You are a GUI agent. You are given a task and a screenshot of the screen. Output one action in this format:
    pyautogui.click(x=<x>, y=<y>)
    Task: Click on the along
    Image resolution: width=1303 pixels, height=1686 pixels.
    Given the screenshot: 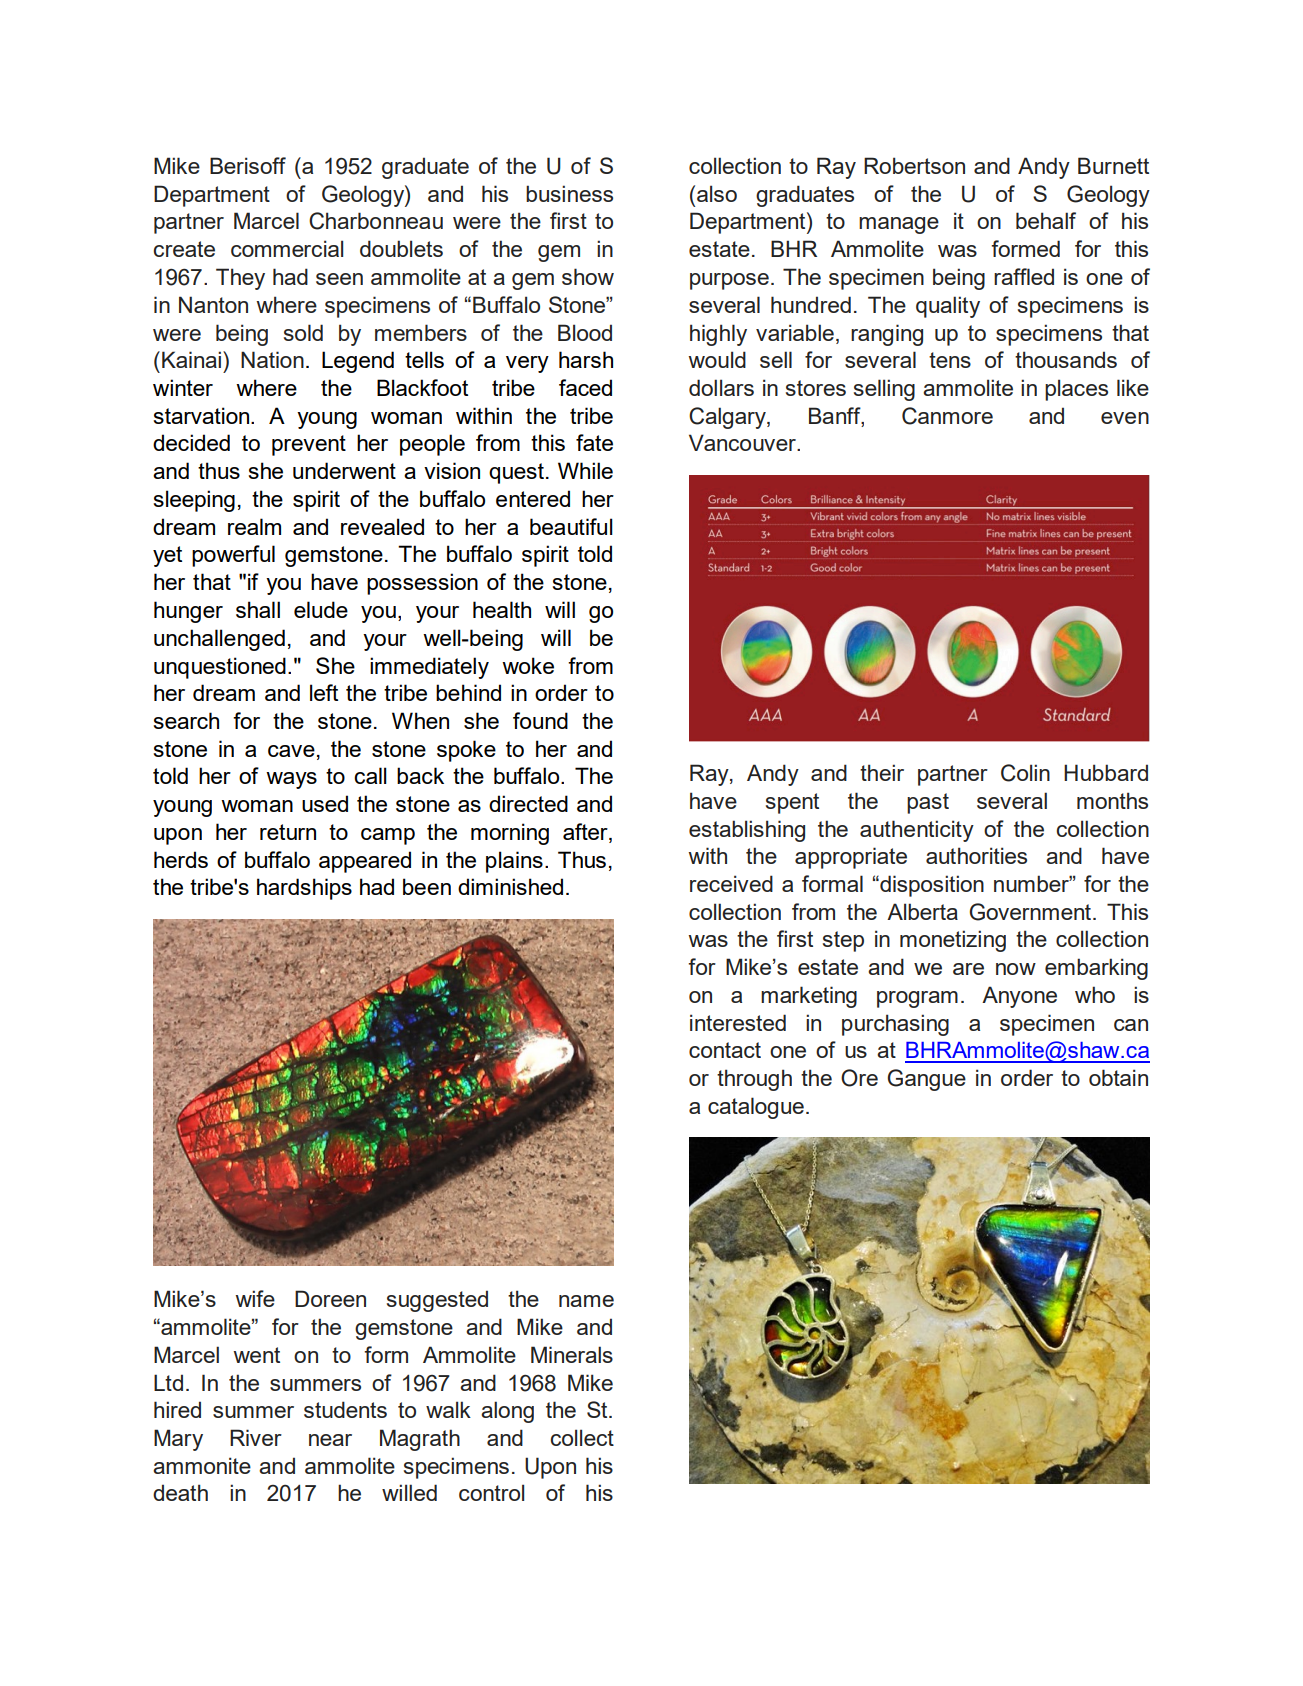 What is the action you would take?
    pyautogui.click(x=507, y=1412)
